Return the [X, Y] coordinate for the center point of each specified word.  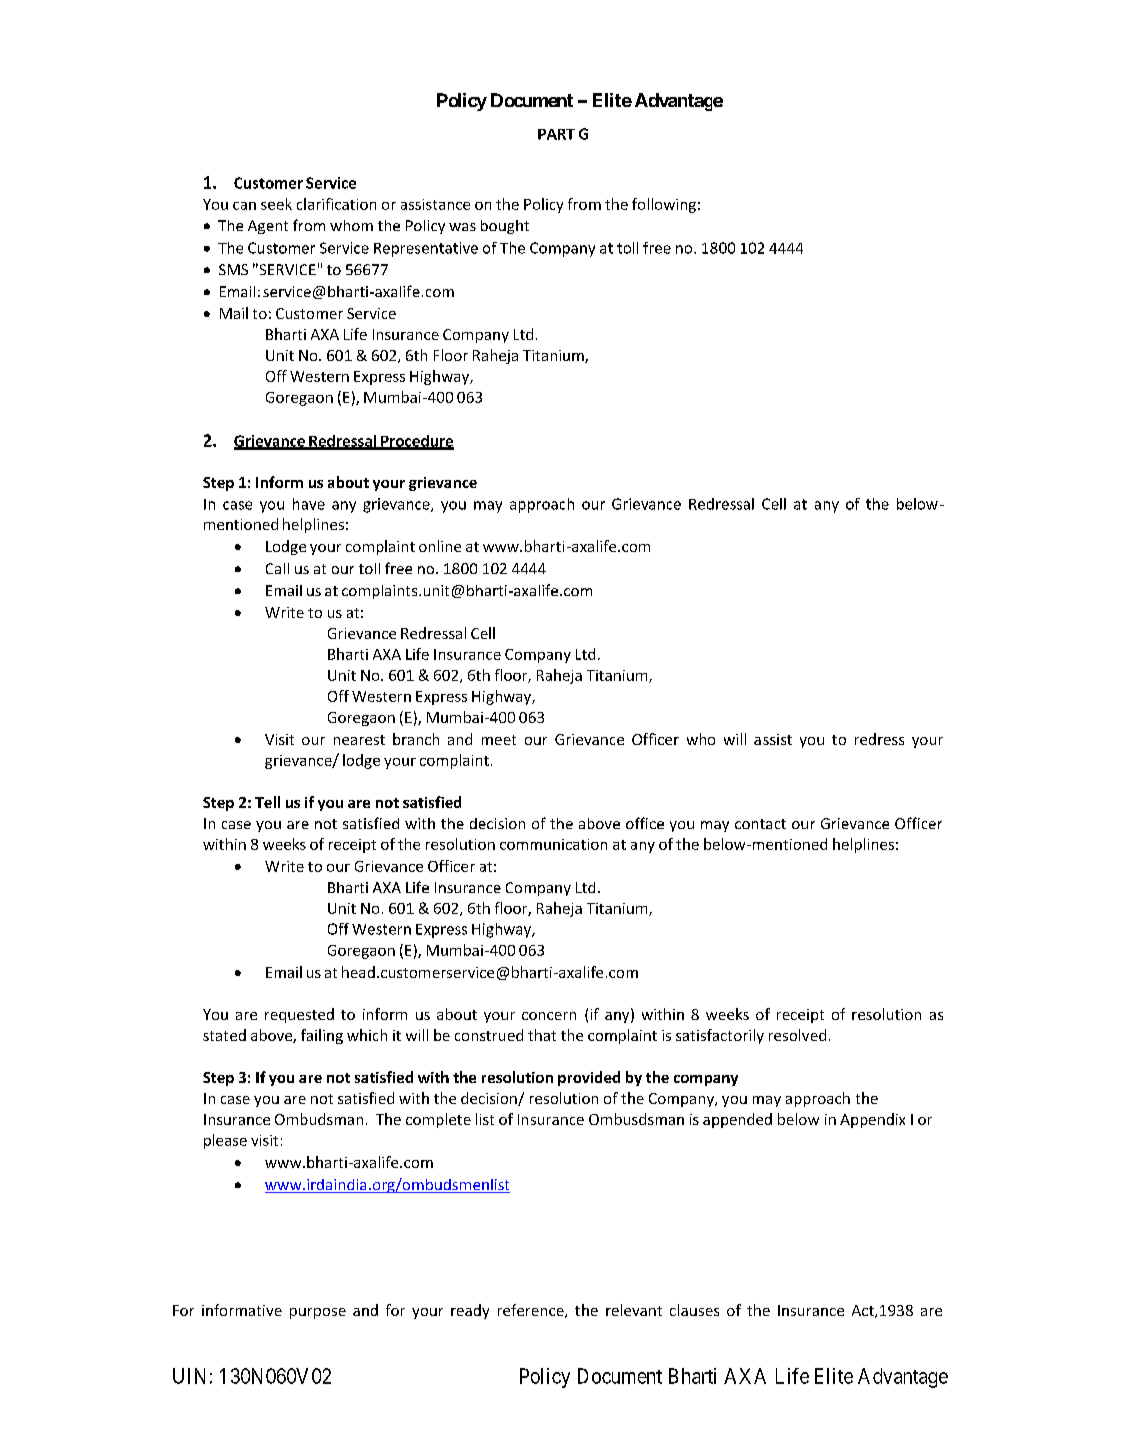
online [440, 546]
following [664, 205]
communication [553, 844]
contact [760, 824]
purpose [318, 1313]
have [309, 504]
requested [299, 1015]
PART [556, 134]
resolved [797, 1035]
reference [532, 1311]
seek [276, 204]
